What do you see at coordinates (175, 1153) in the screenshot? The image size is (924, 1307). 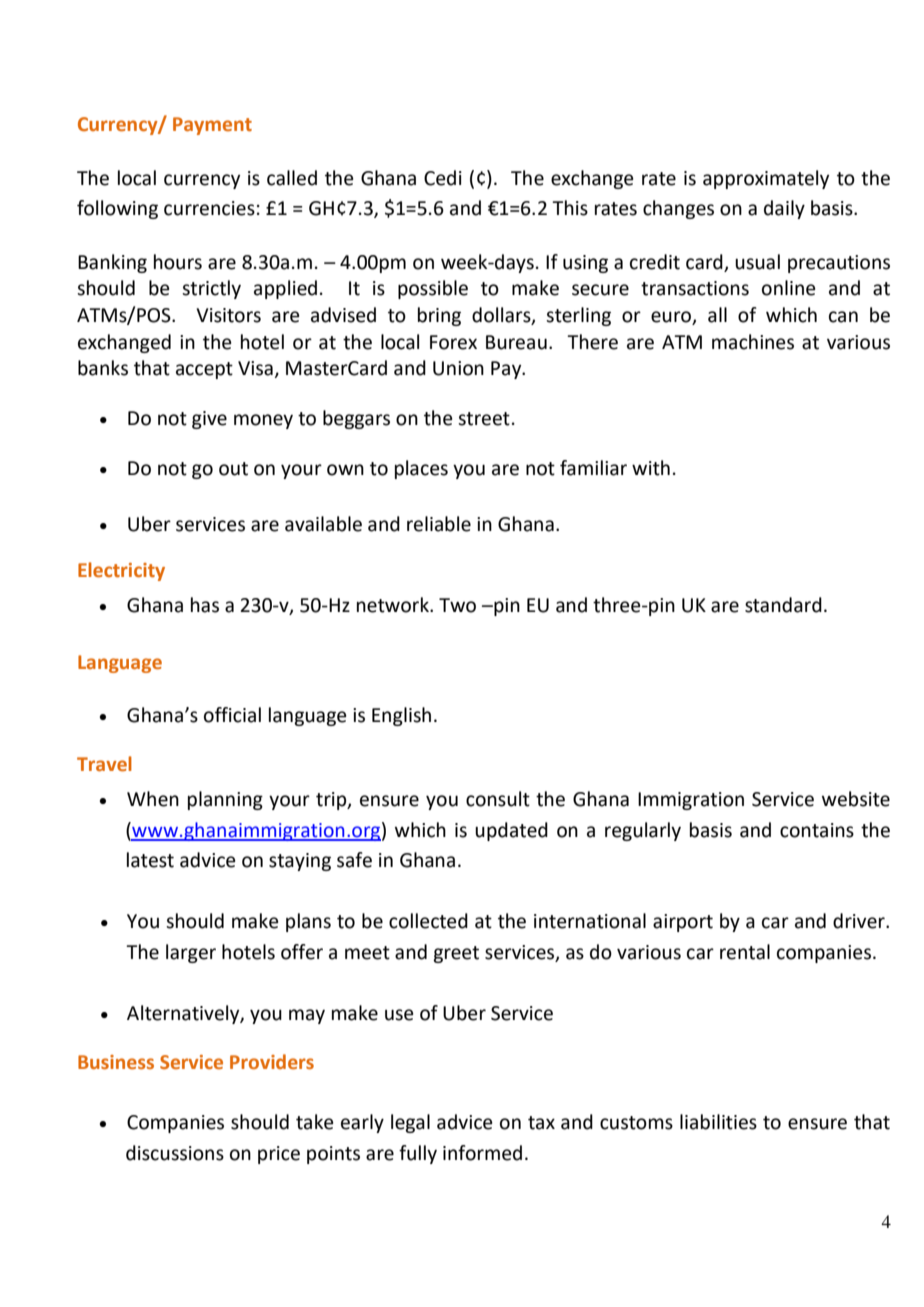 I see `discussions` at bounding box center [175, 1153].
